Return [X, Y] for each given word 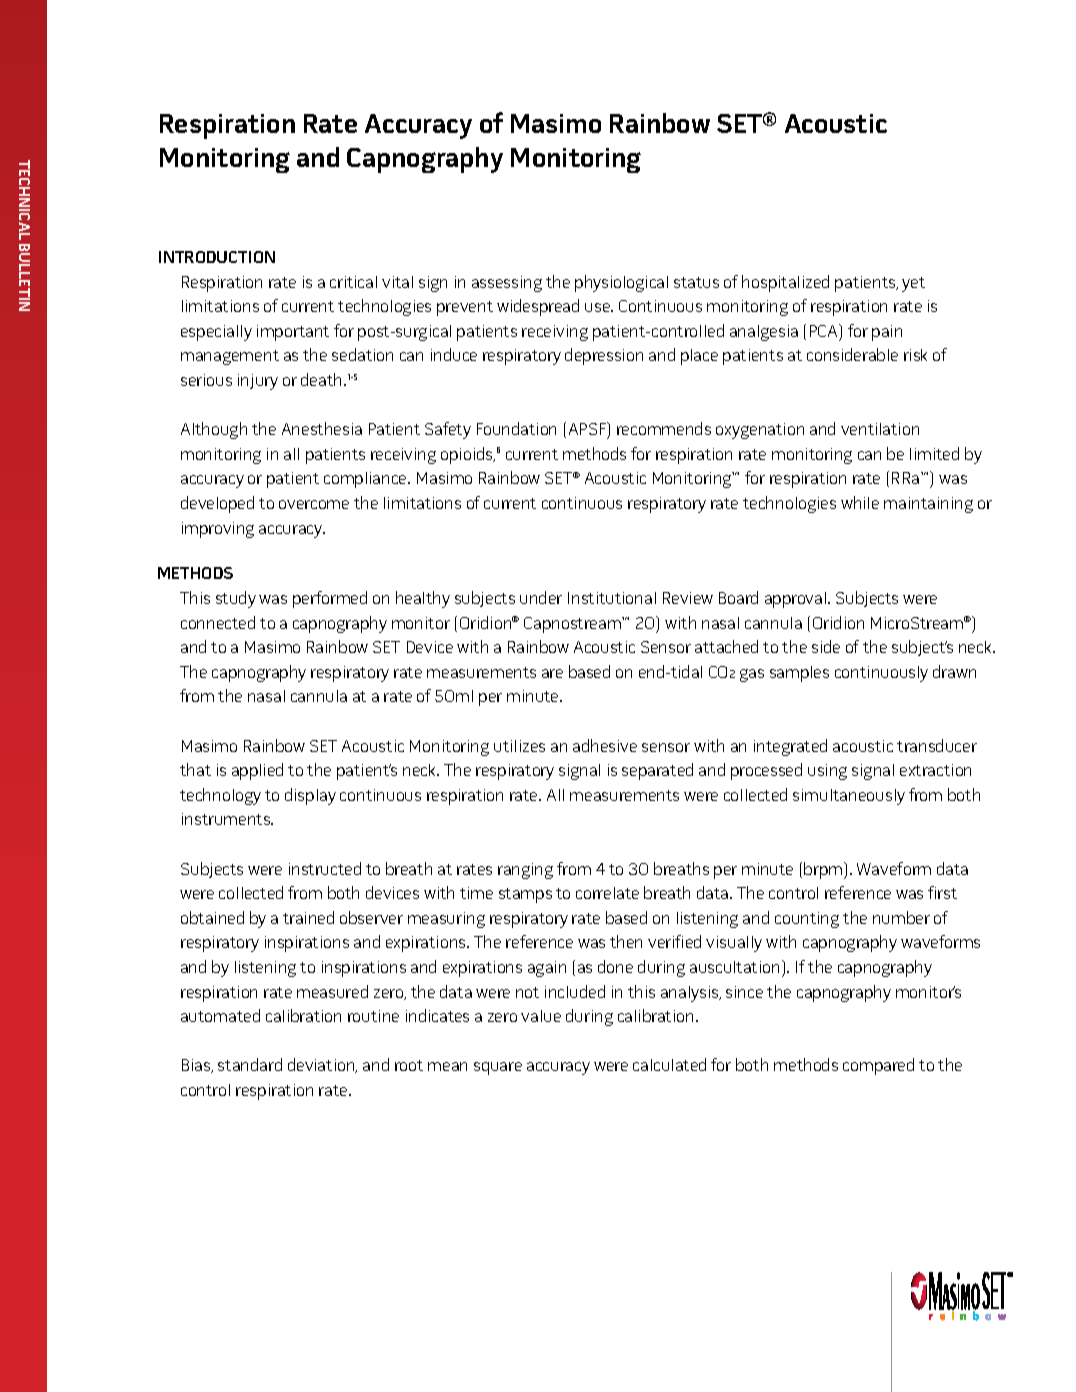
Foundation [516, 428]
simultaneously [849, 797]
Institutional [612, 598]
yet [913, 284]
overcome [314, 504]
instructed [325, 868]
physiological [621, 283]
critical [353, 282]
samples [799, 674]
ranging [525, 871]
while [860, 502]
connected [218, 622]
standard [250, 1064]
